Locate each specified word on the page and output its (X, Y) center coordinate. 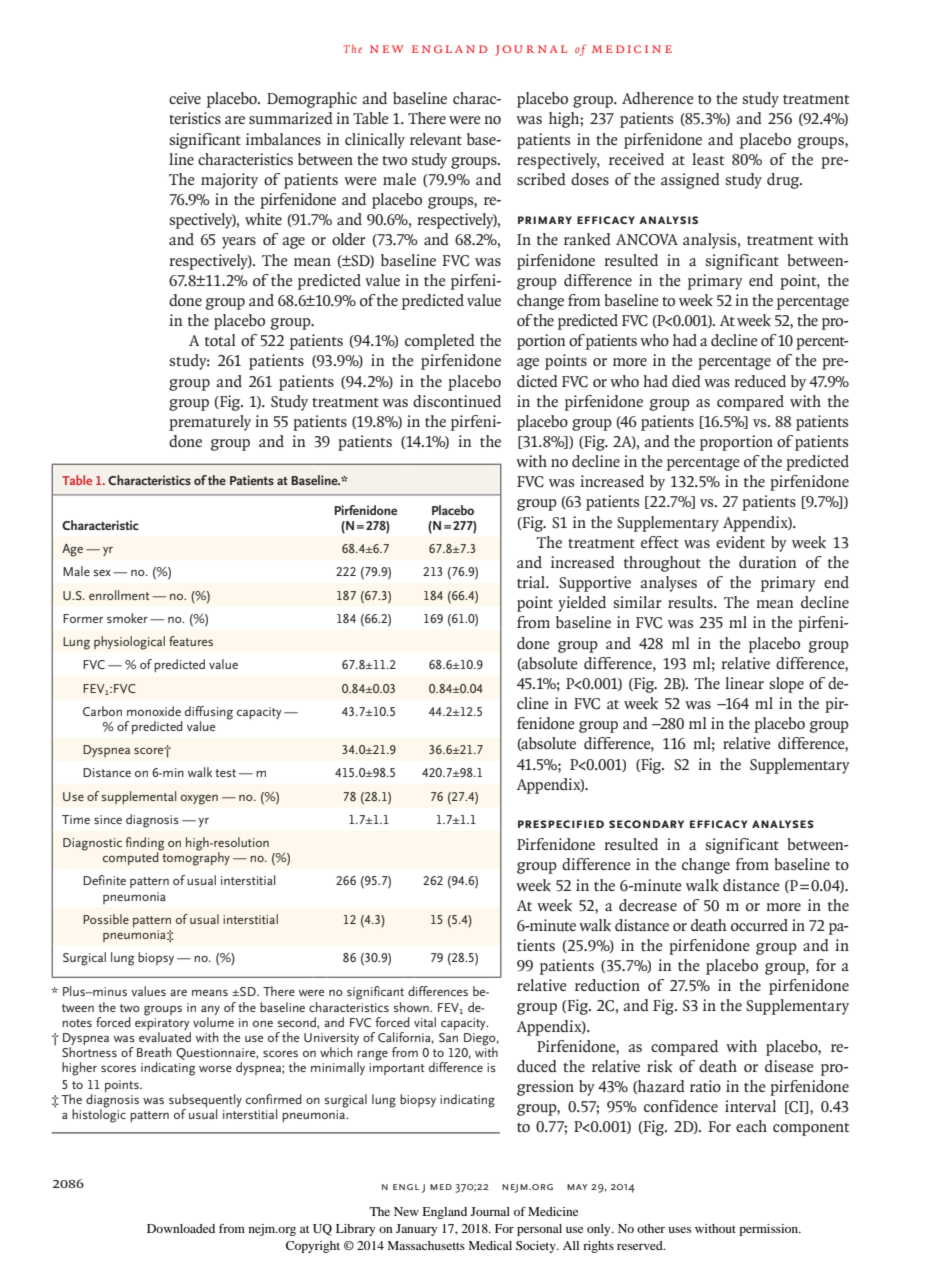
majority (229, 181)
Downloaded (181, 1228)
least (708, 159)
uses (679, 1230)
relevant (436, 139)
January (416, 1230)
